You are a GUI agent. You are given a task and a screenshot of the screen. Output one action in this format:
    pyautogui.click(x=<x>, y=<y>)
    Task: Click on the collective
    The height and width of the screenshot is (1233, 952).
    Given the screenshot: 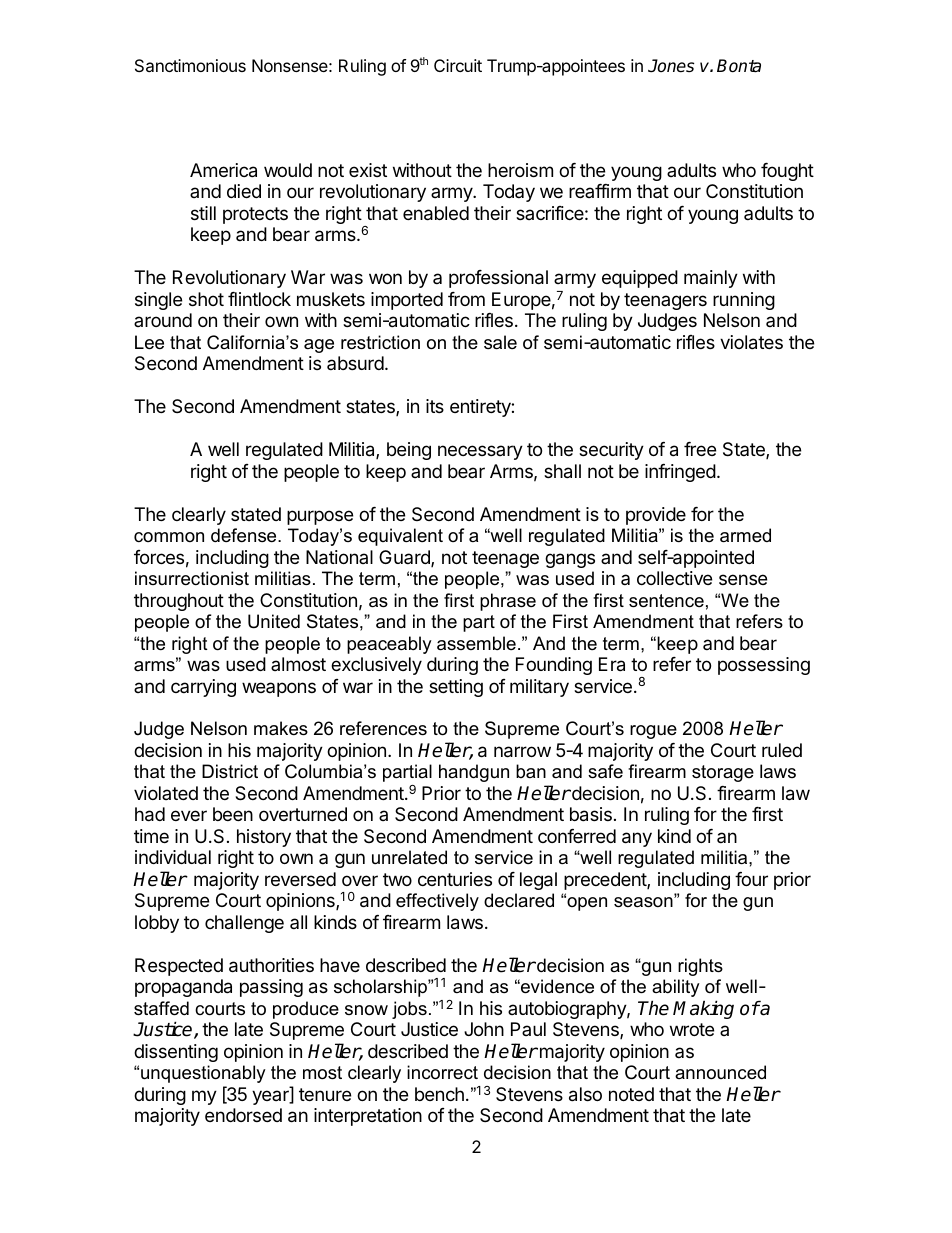 What is the action you would take?
    pyautogui.click(x=674, y=578)
